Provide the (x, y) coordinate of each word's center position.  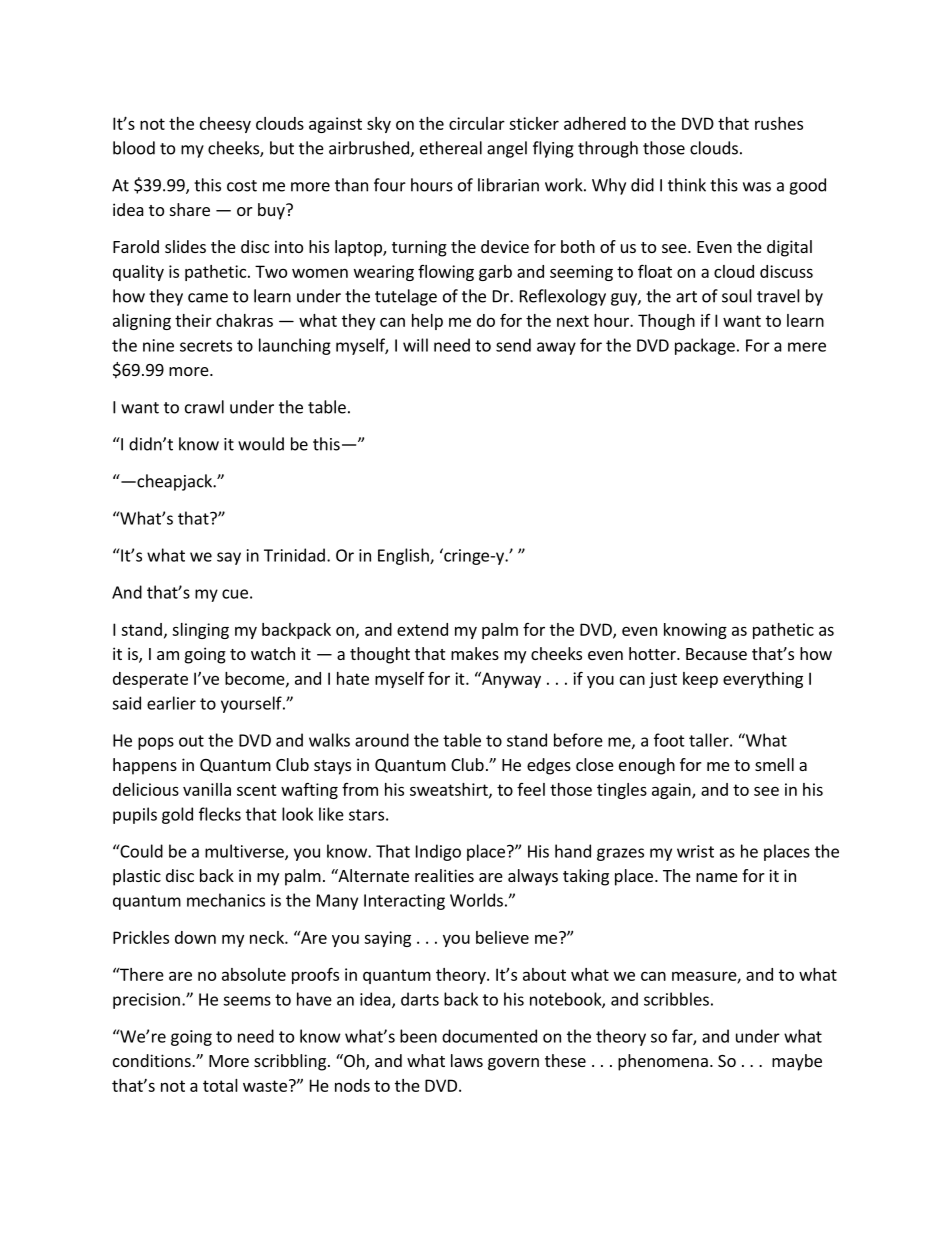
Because (716, 654)
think (687, 185)
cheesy (225, 125)
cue (235, 594)
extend (422, 629)
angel (507, 149)
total (220, 1085)
